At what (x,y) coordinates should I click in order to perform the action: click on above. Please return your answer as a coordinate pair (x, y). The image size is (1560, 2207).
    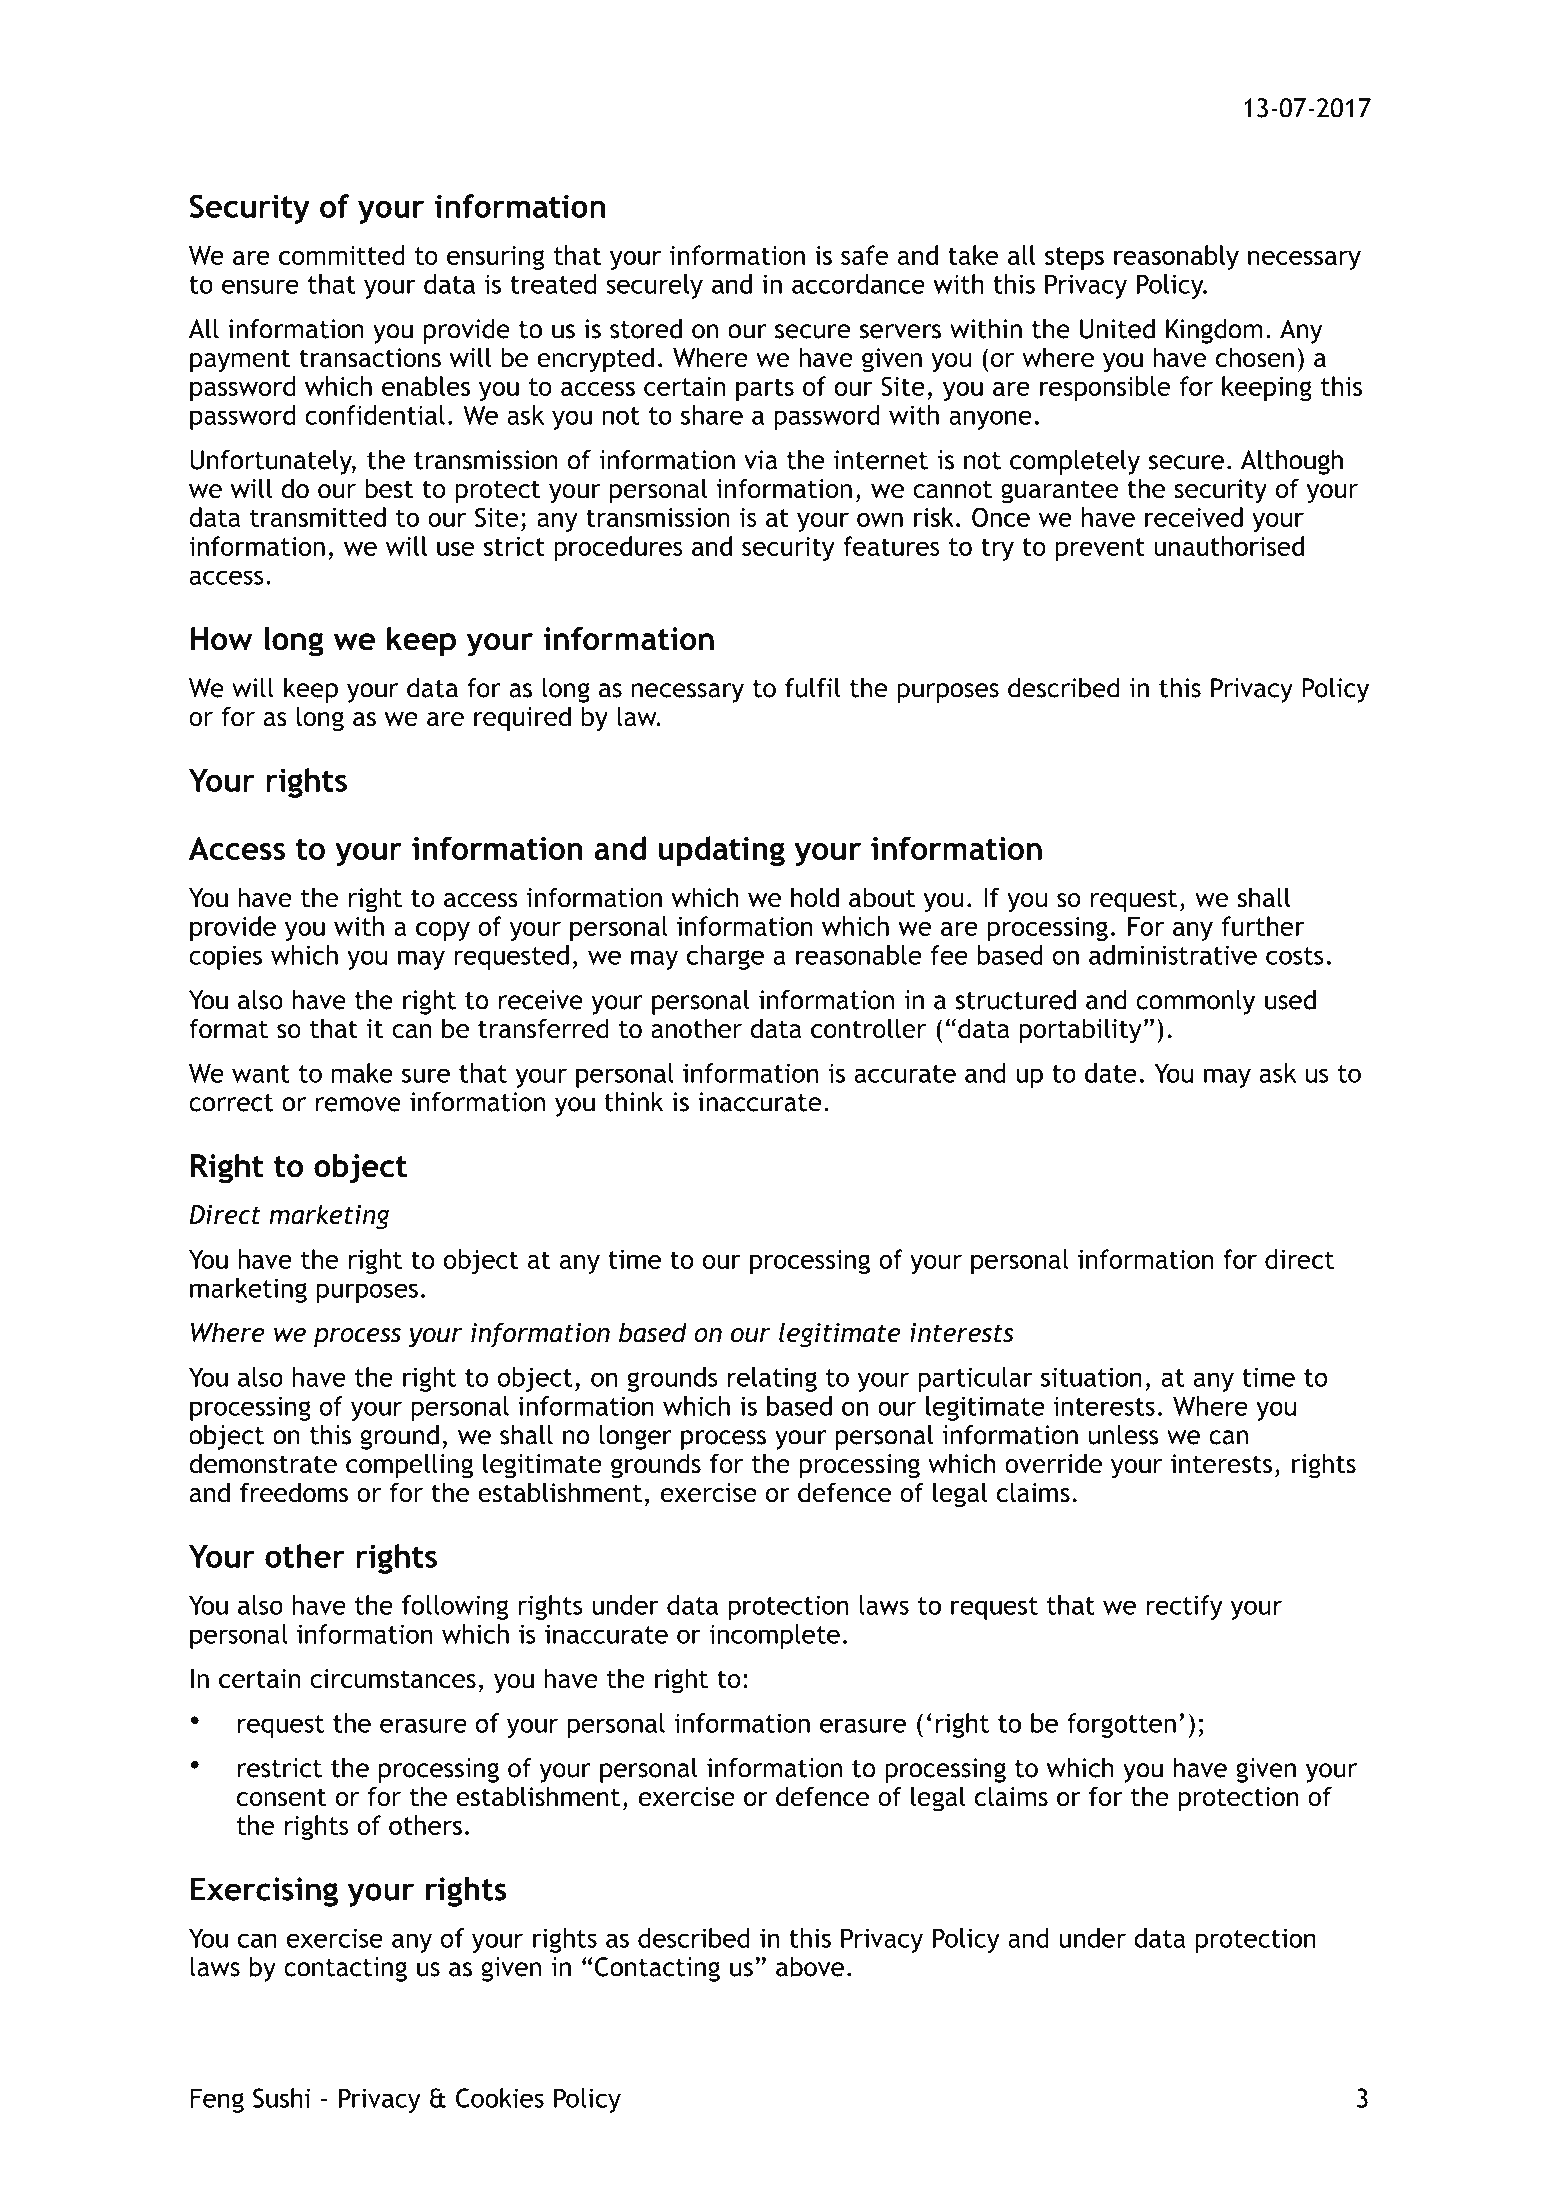
    Looking at the image, I should click on (810, 1967).
